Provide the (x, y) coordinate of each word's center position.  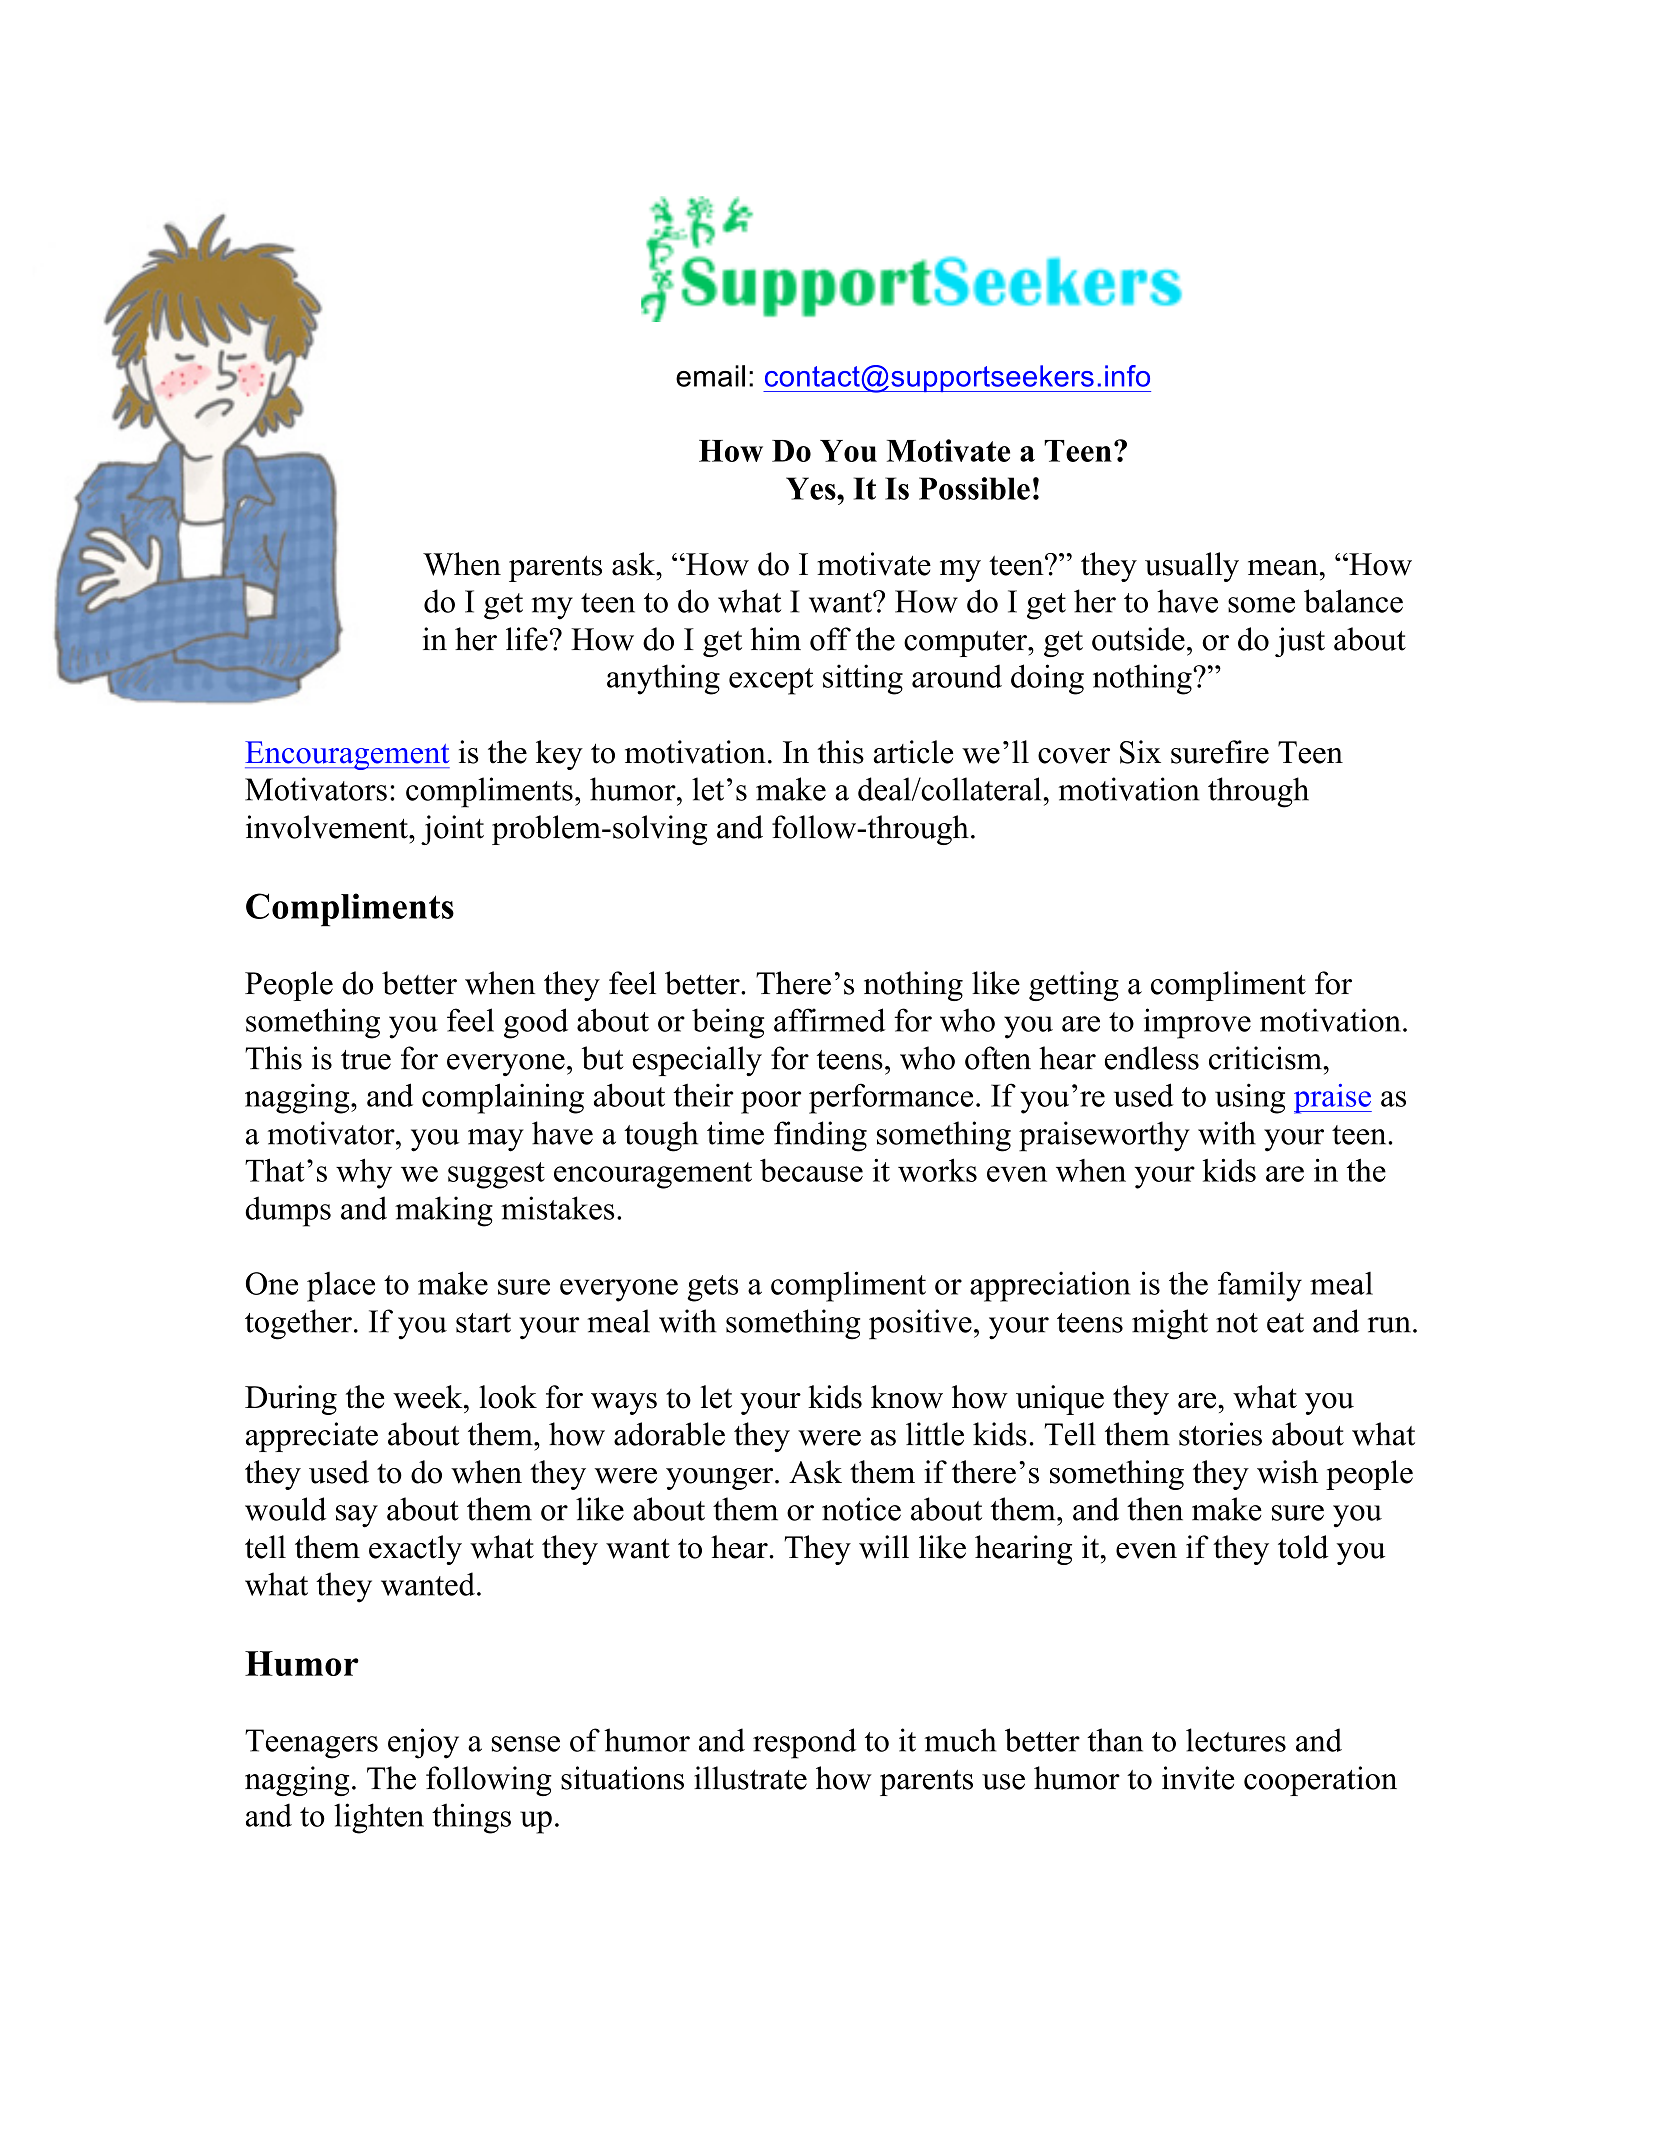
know (907, 1397)
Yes (812, 488)
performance (891, 1098)
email (710, 376)
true (366, 1060)
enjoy (423, 1743)
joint (452, 830)
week (429, 1397)
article (913, 752)
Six (1140, 752)
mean (1283, 568)
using (1250, 1098)
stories (1220, 1434)
